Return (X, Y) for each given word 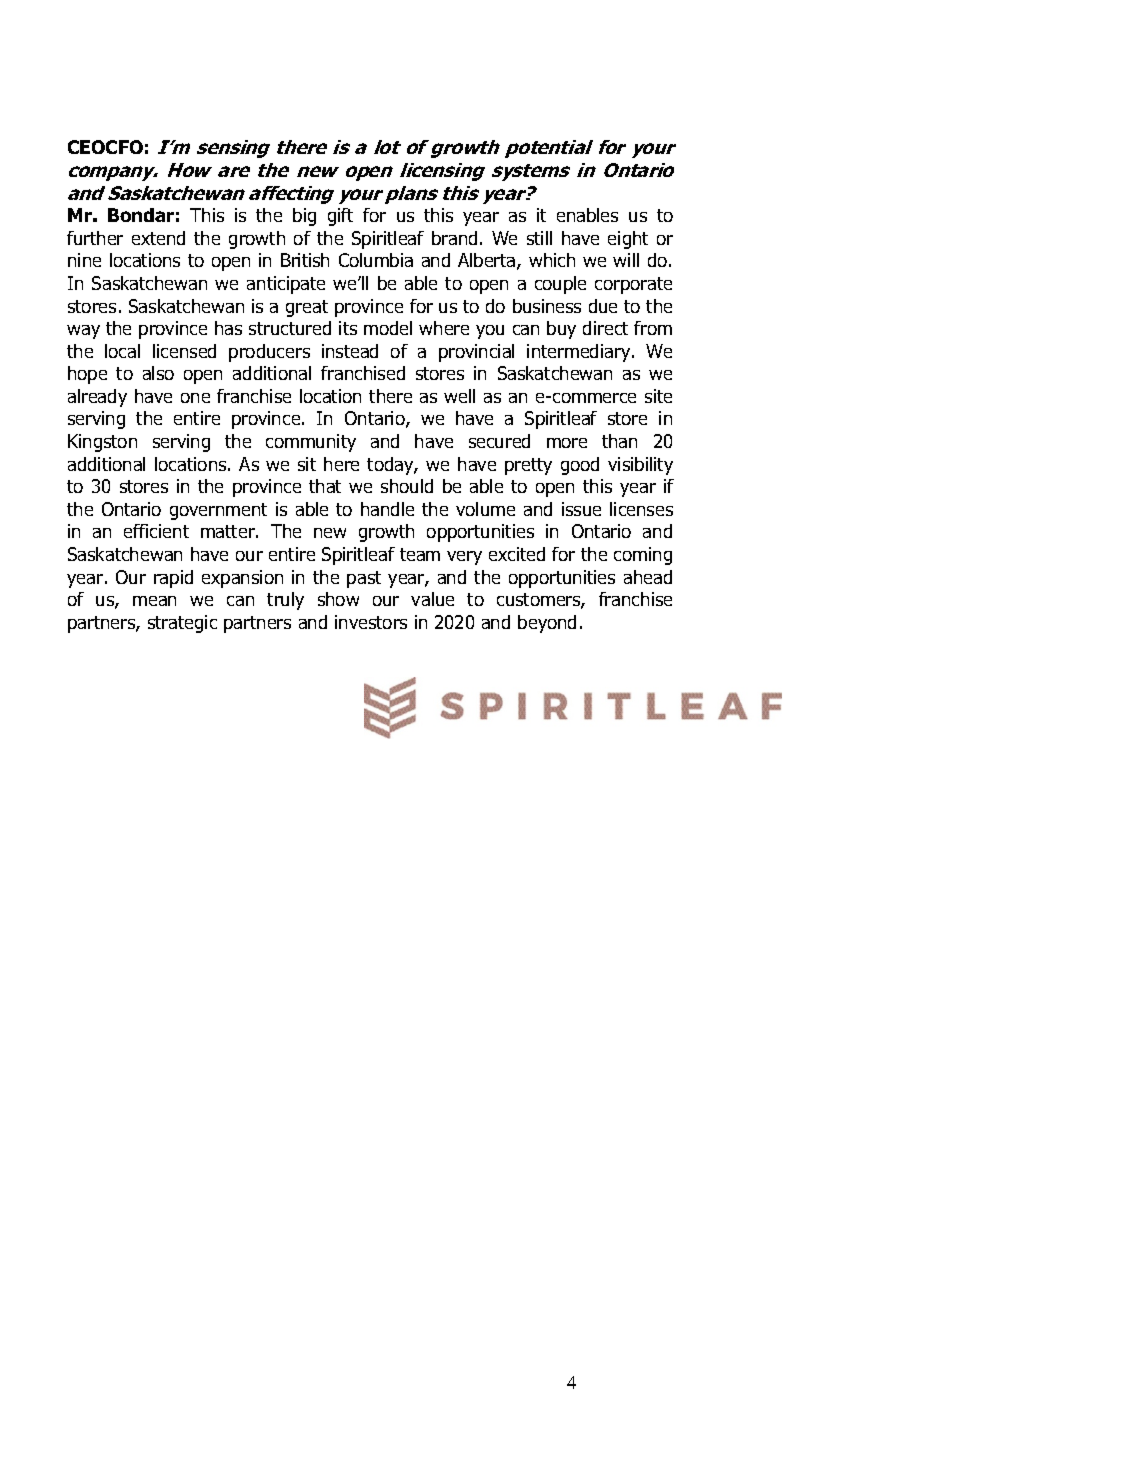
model (388, 328)
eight (628, 240)
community (311, 443)
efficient (156, 531)
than (619, 441)
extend (158, 238)
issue (581, 509)
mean (154, 601)
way (83, 332)
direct (605, 328)
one (195, 398)
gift (340, 217)
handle (387, 509)
